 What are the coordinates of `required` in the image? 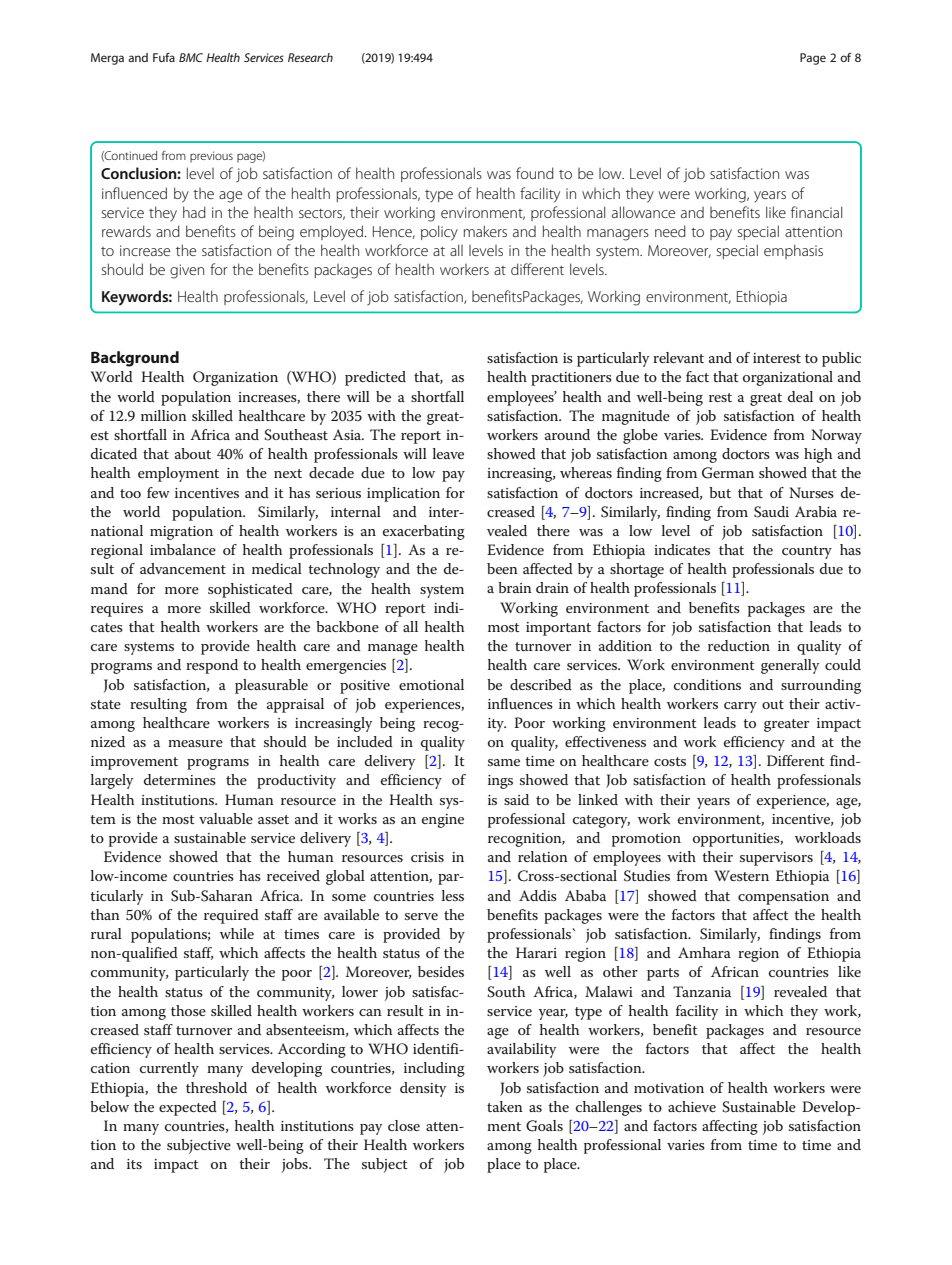 It's located at (231, 916).
